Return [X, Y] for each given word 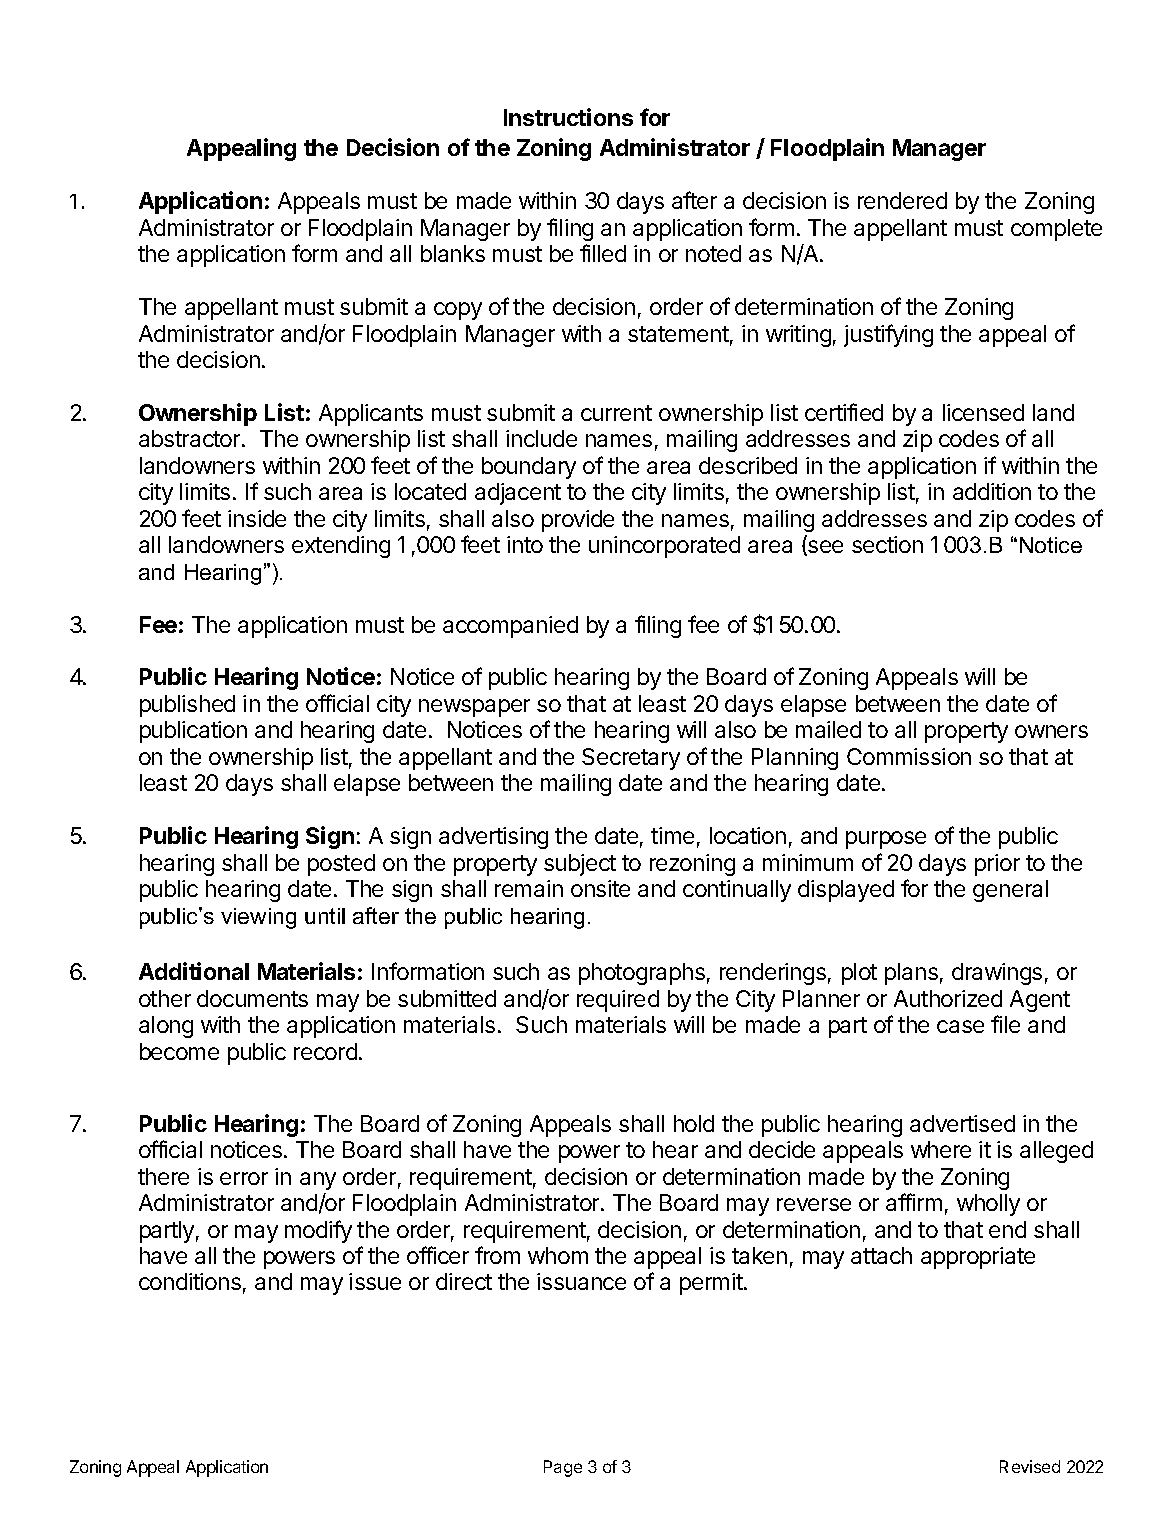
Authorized [948, 998]
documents [252, 998]
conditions [190, 1281]
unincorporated [664, 547]
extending [341, 547]
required [618, 1001]
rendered [902, 200]
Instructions [568, 117]
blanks [453, 253]
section [887, 544]
